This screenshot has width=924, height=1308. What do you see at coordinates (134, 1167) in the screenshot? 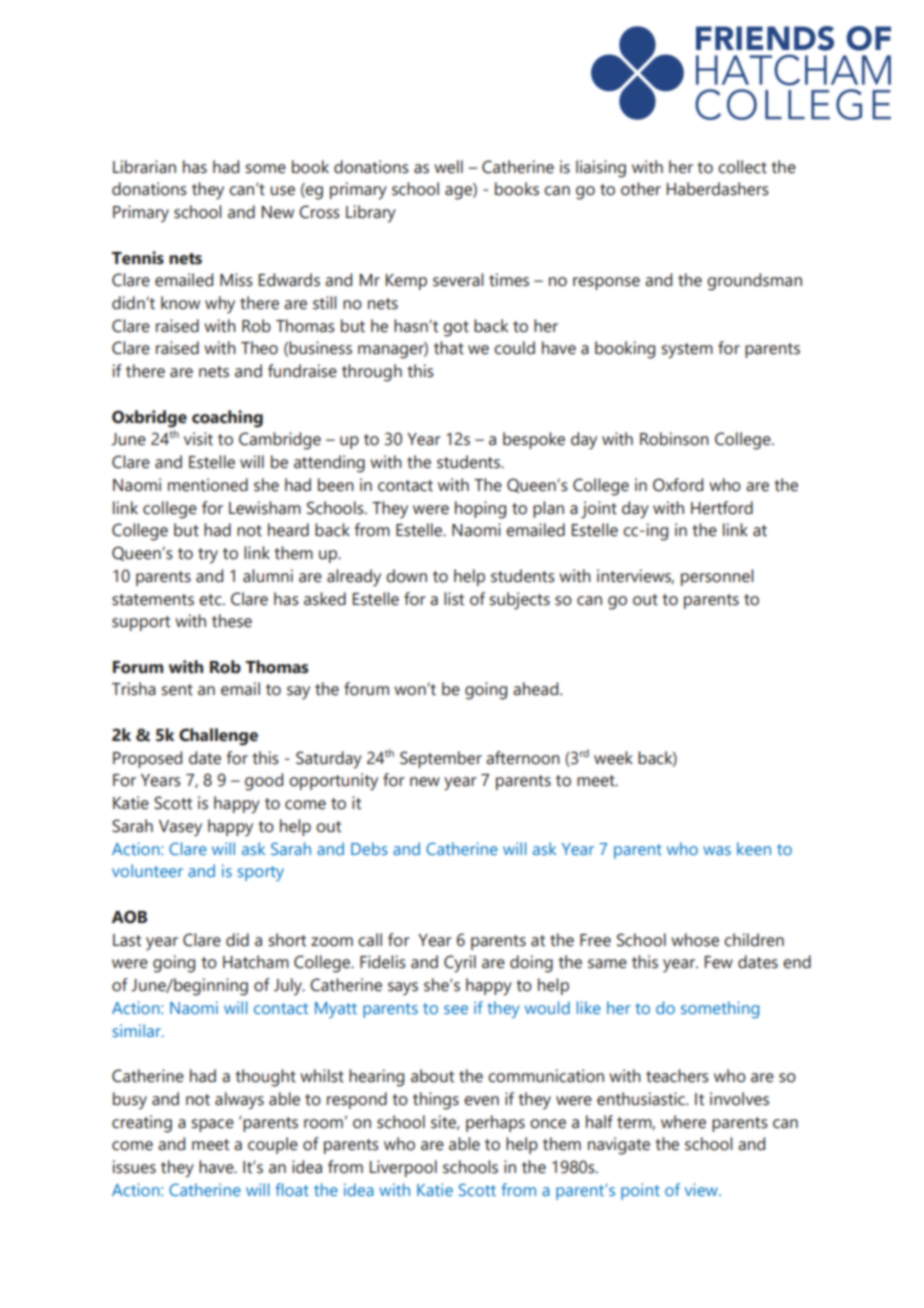
I see `issues` at bounding box center [134, 1167].
